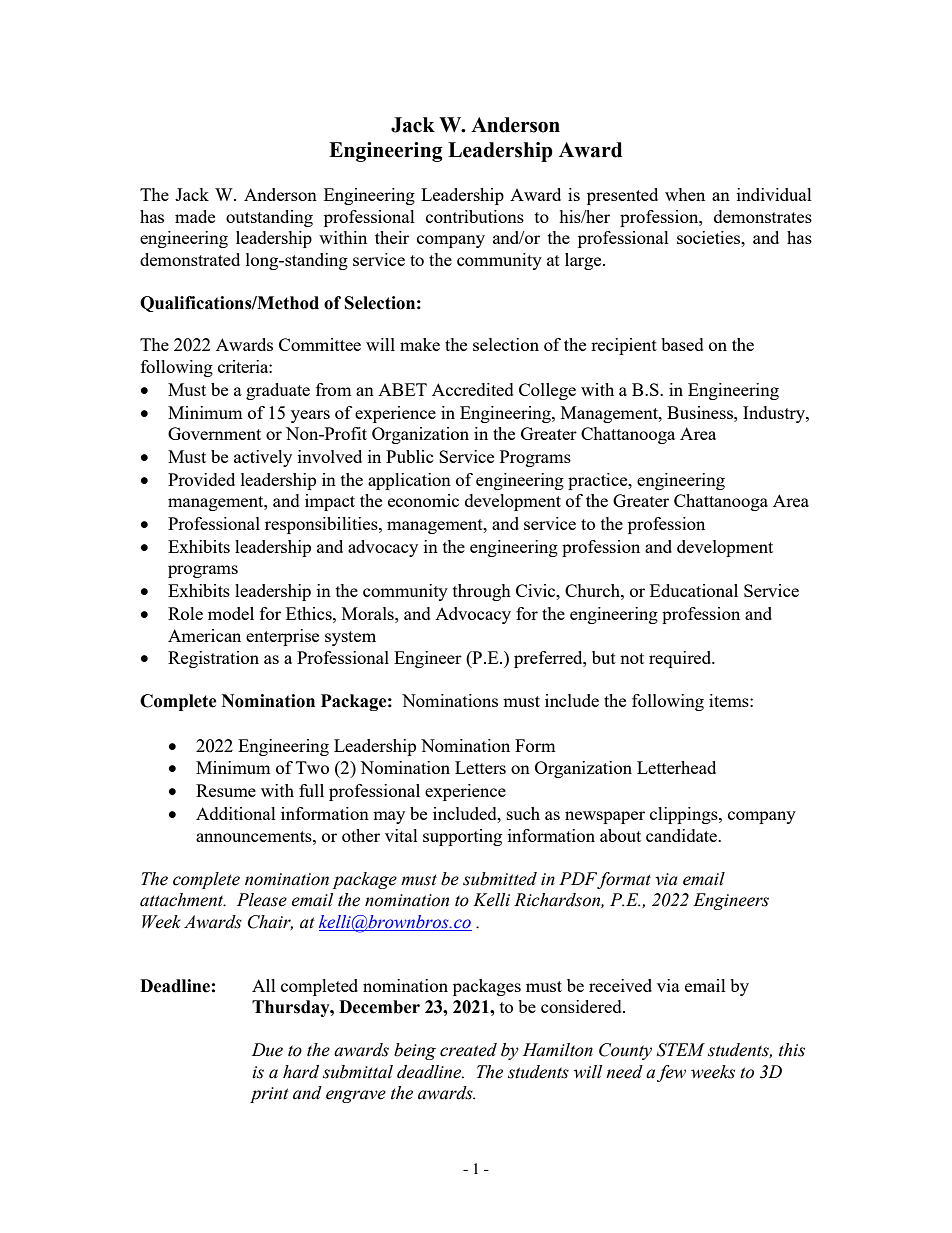 This screenshot has height=1233, width=952. What do you see at coordinates (267, 1050) in the screenshot?
I see `Due` at bounding box center [267, 1050].
